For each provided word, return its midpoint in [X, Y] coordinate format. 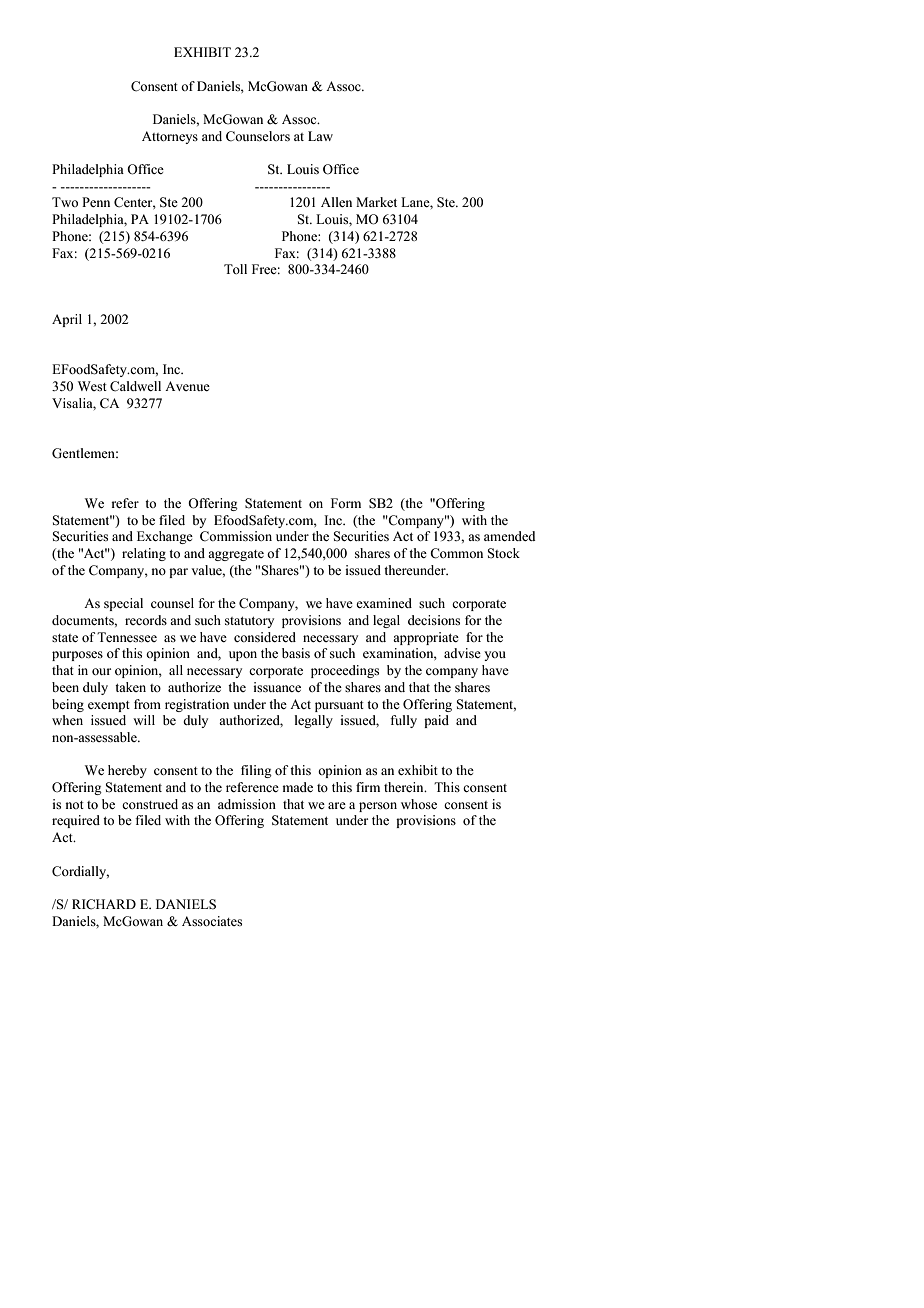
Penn [96, 202]
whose [419, 804]
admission [247, 804]
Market [376, 202]
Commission [236, 536]
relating [144, 554]
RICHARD [104, 904]
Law [320, 136]
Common [456, 553]
